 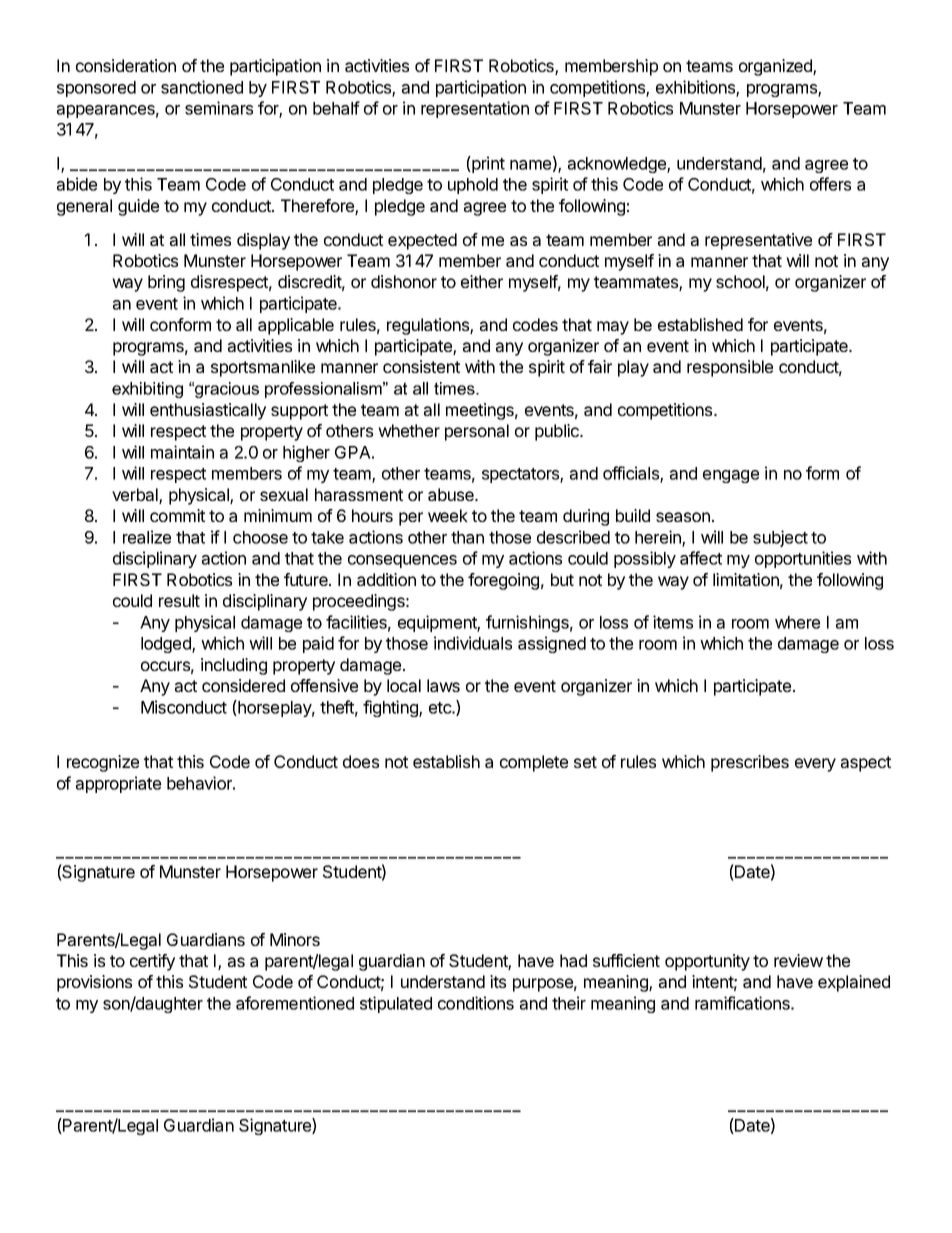 I want to click on representation, so click(x=475, y=109).
